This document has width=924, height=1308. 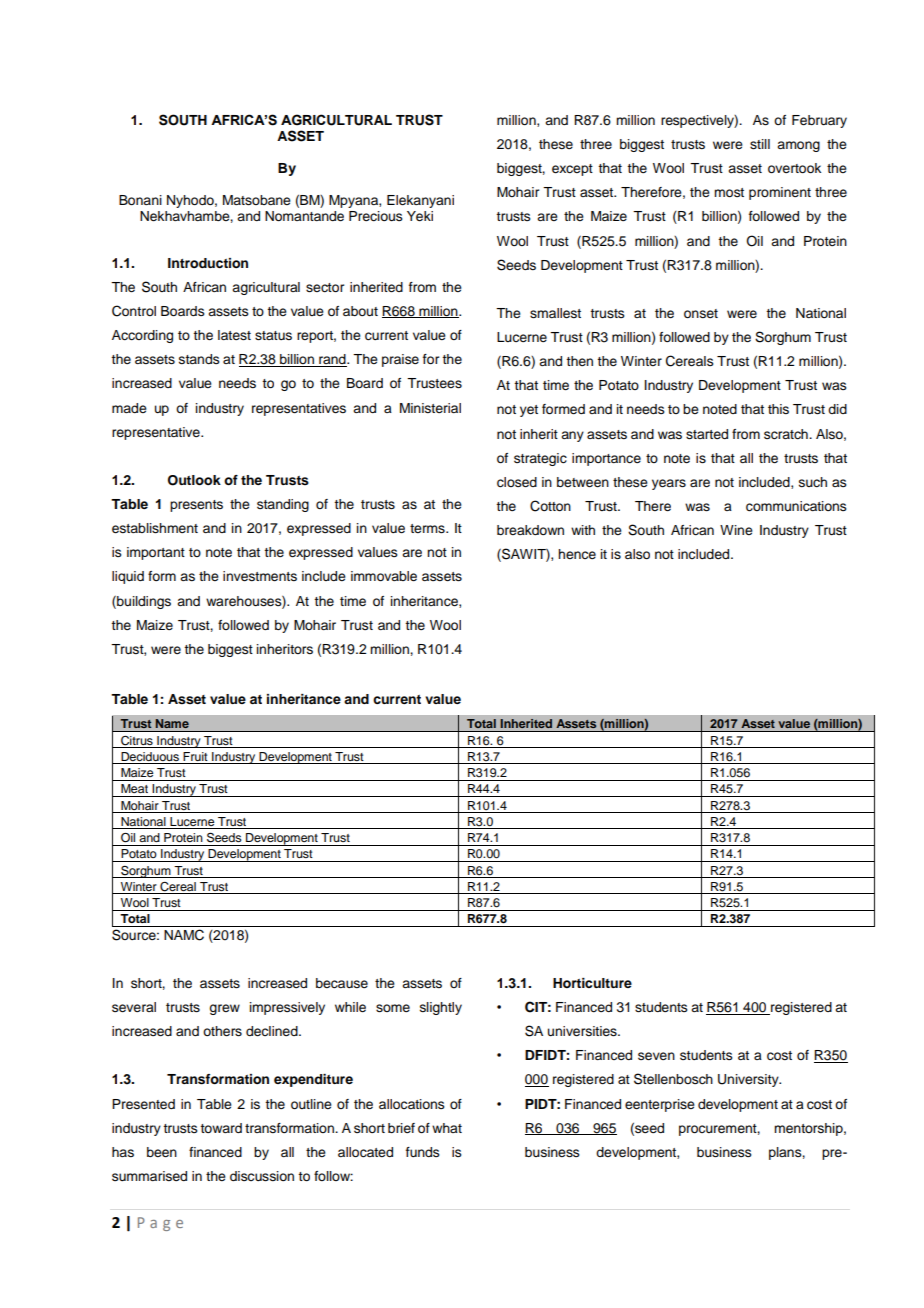 What do you see at coordinates (760, 144) in the document?
I see `still` at bounding box center [760, 144].
